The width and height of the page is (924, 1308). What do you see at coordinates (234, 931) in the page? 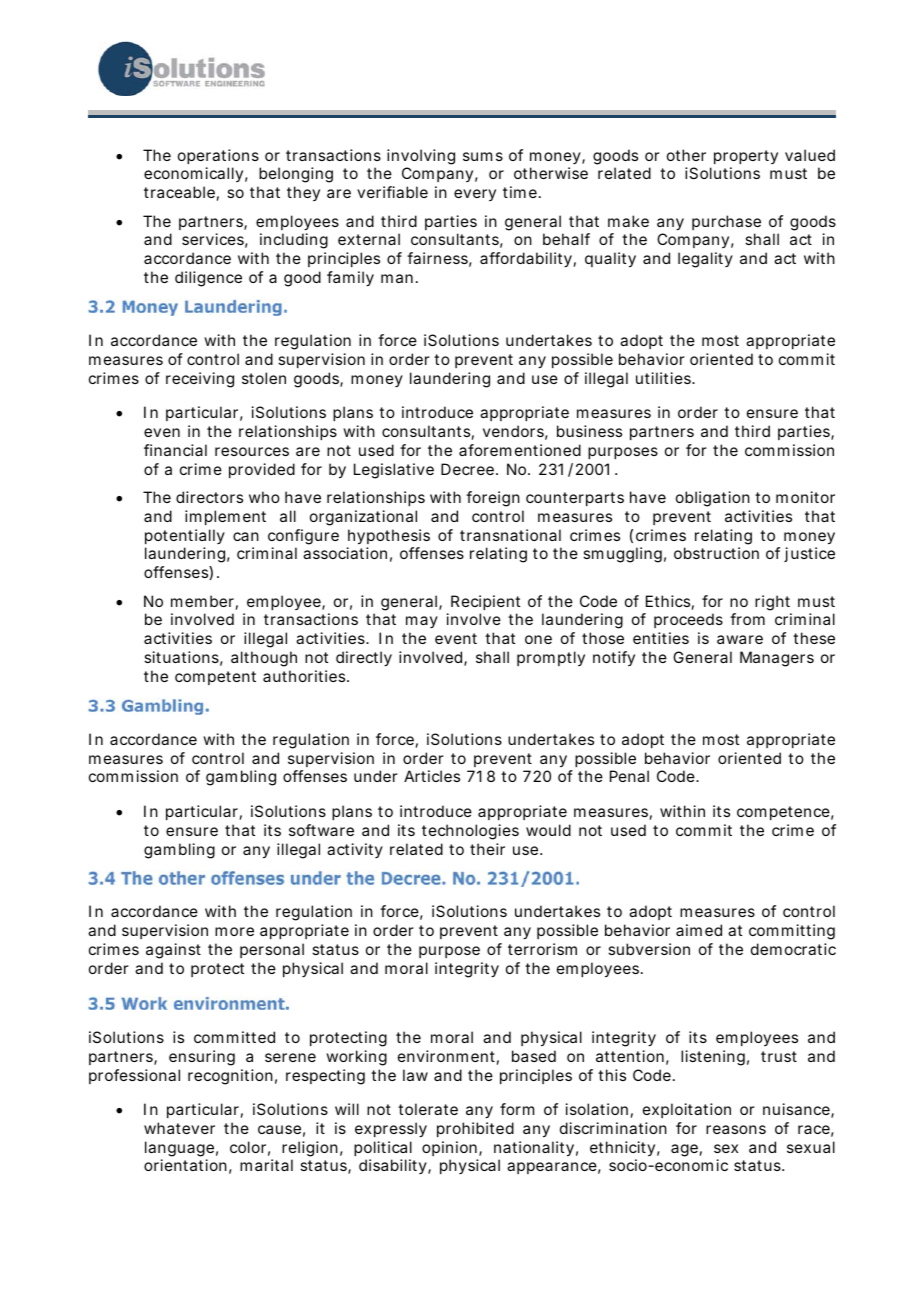
I see `more` at bounding box center [234, 931].
